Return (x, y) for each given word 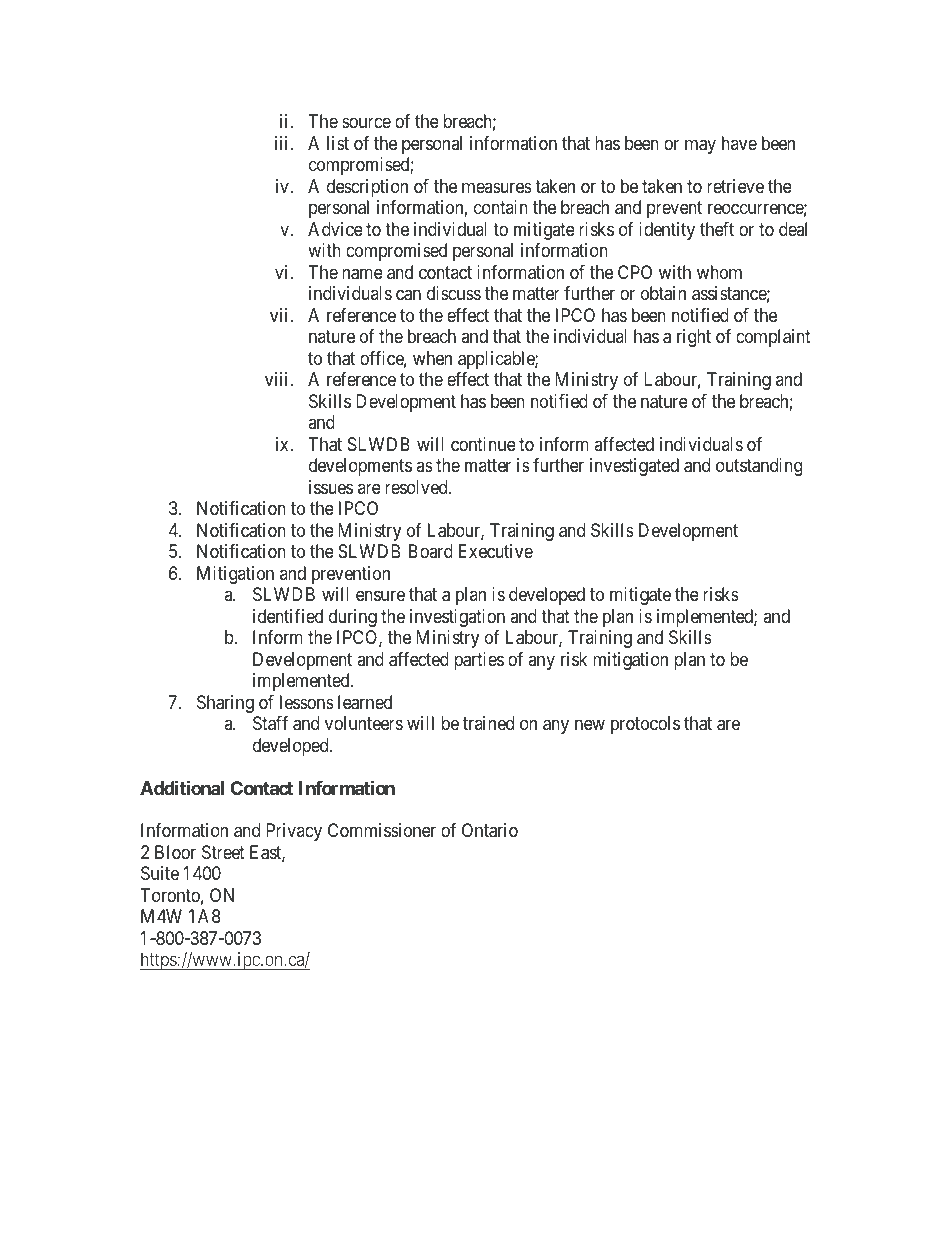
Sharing (225, 704)
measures (497, 187)
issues (331, 487)
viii (278, 379)
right (694, 338)
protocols (645, 725)
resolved (417, 487)
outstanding (759, 467)
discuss (454, 293)
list (338, 143)
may (700, 146)
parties (479, 661)
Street (223, 852)
